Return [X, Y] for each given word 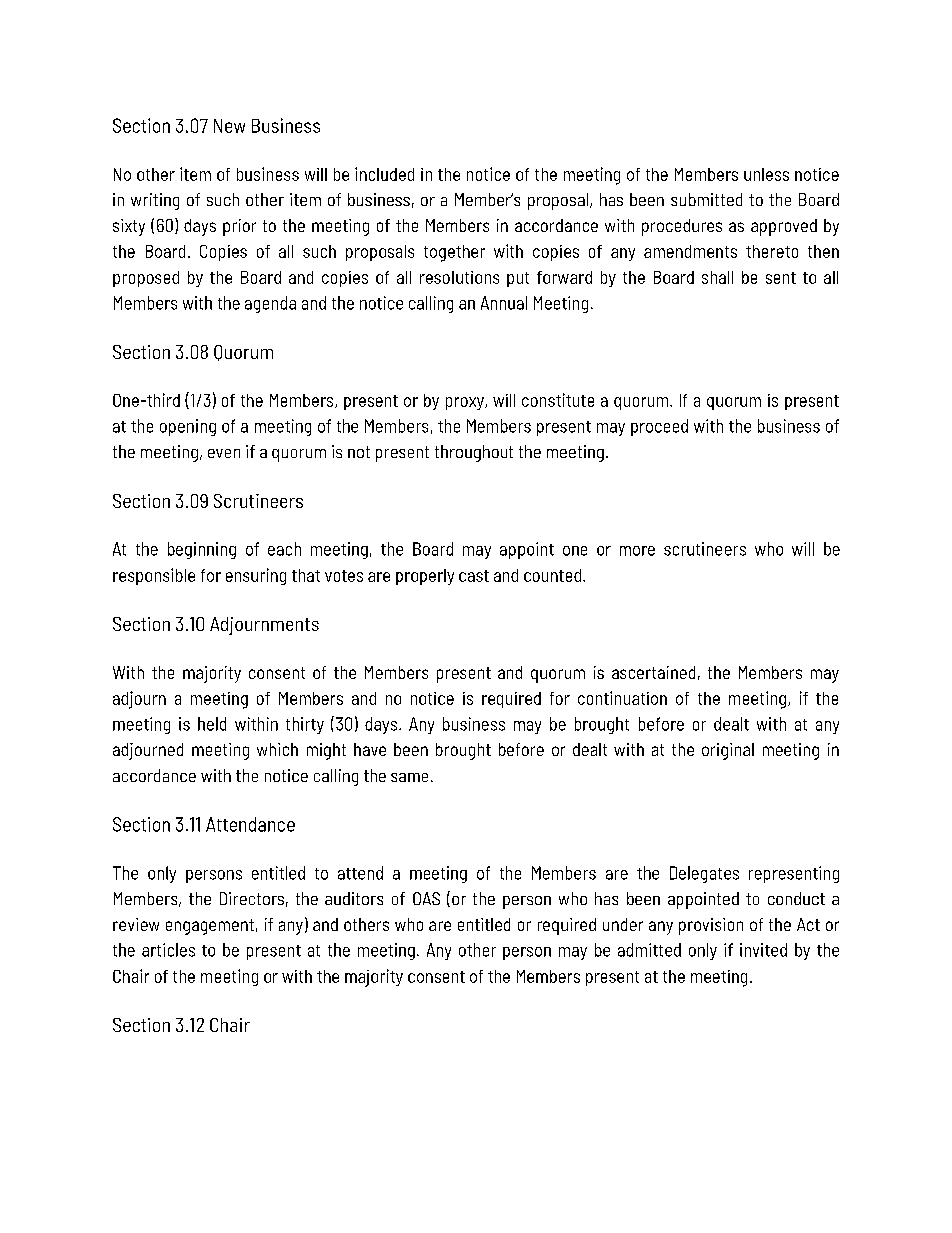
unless [766, 174]
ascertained [653, 672]
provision [711, 926]
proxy [466, 403]
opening [188, 427]
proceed [659, 427]
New [229, 126]
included [384, 174]
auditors [354, 898]
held [212, 724]
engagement [210, 927]
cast [474, 576]
